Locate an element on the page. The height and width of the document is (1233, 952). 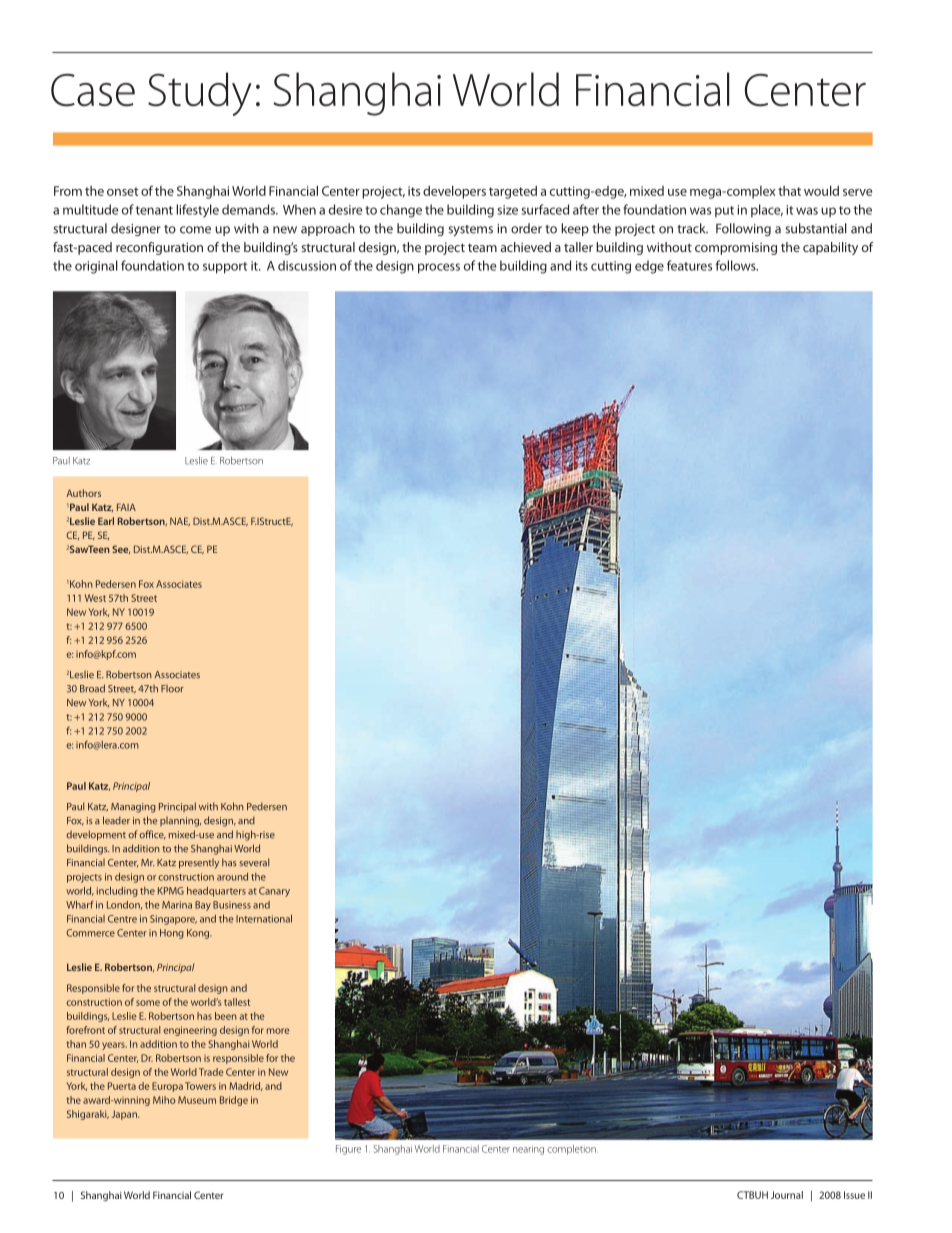
features is located at coordinates (689, 265).
